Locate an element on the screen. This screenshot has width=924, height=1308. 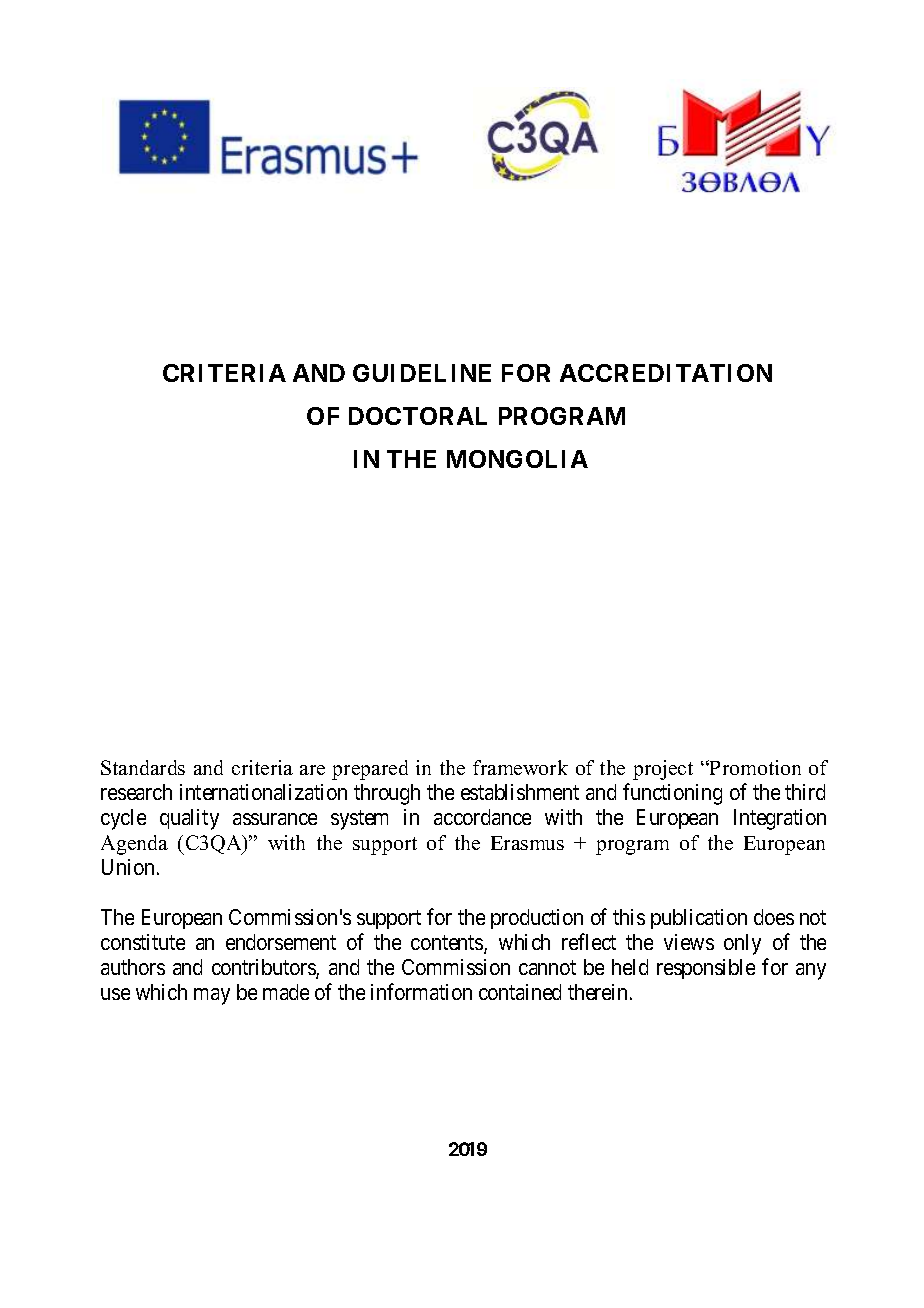
Standards is located at coordinates (143, 767).
